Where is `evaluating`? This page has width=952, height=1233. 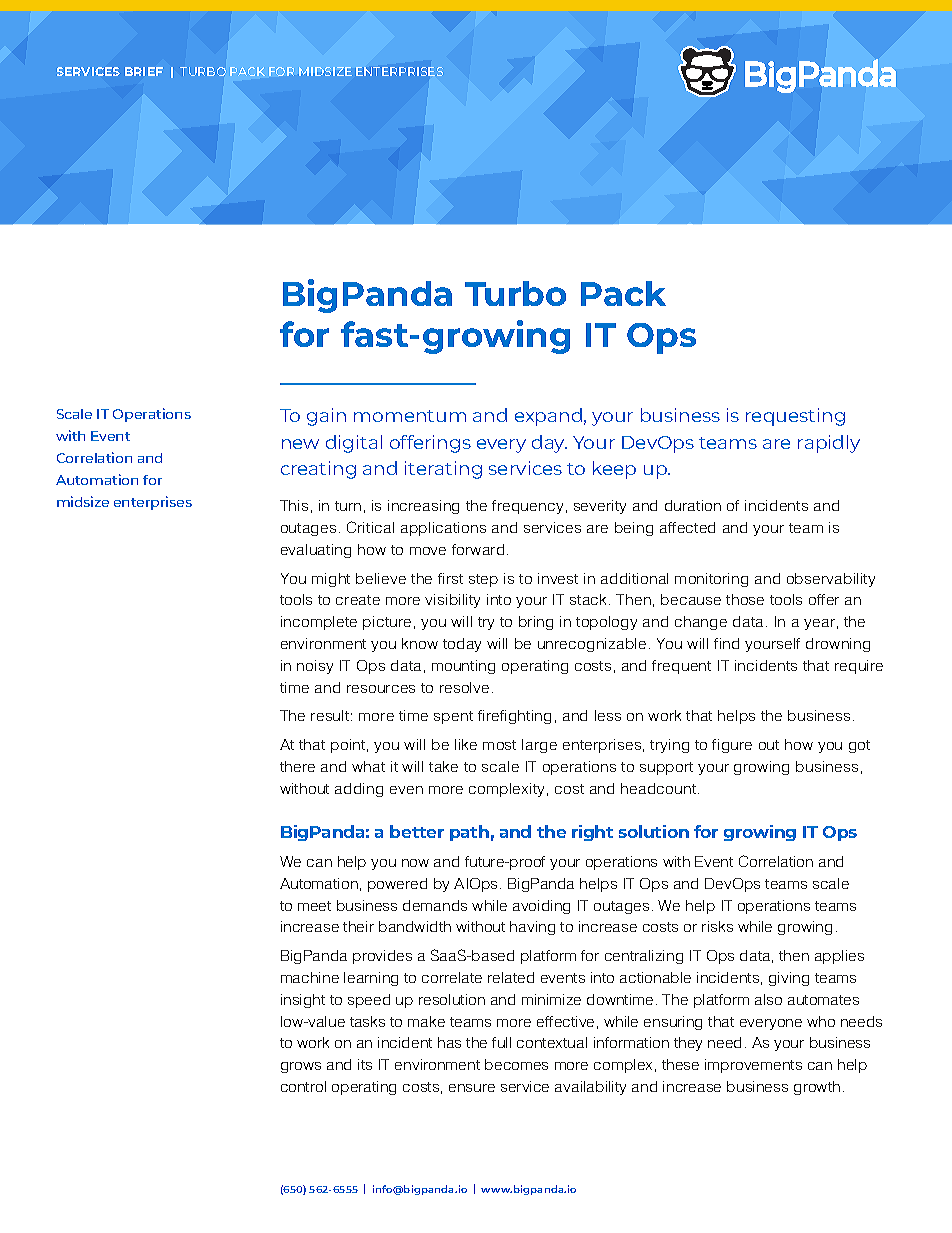
evaluating is located at coordinates (316, 551).
